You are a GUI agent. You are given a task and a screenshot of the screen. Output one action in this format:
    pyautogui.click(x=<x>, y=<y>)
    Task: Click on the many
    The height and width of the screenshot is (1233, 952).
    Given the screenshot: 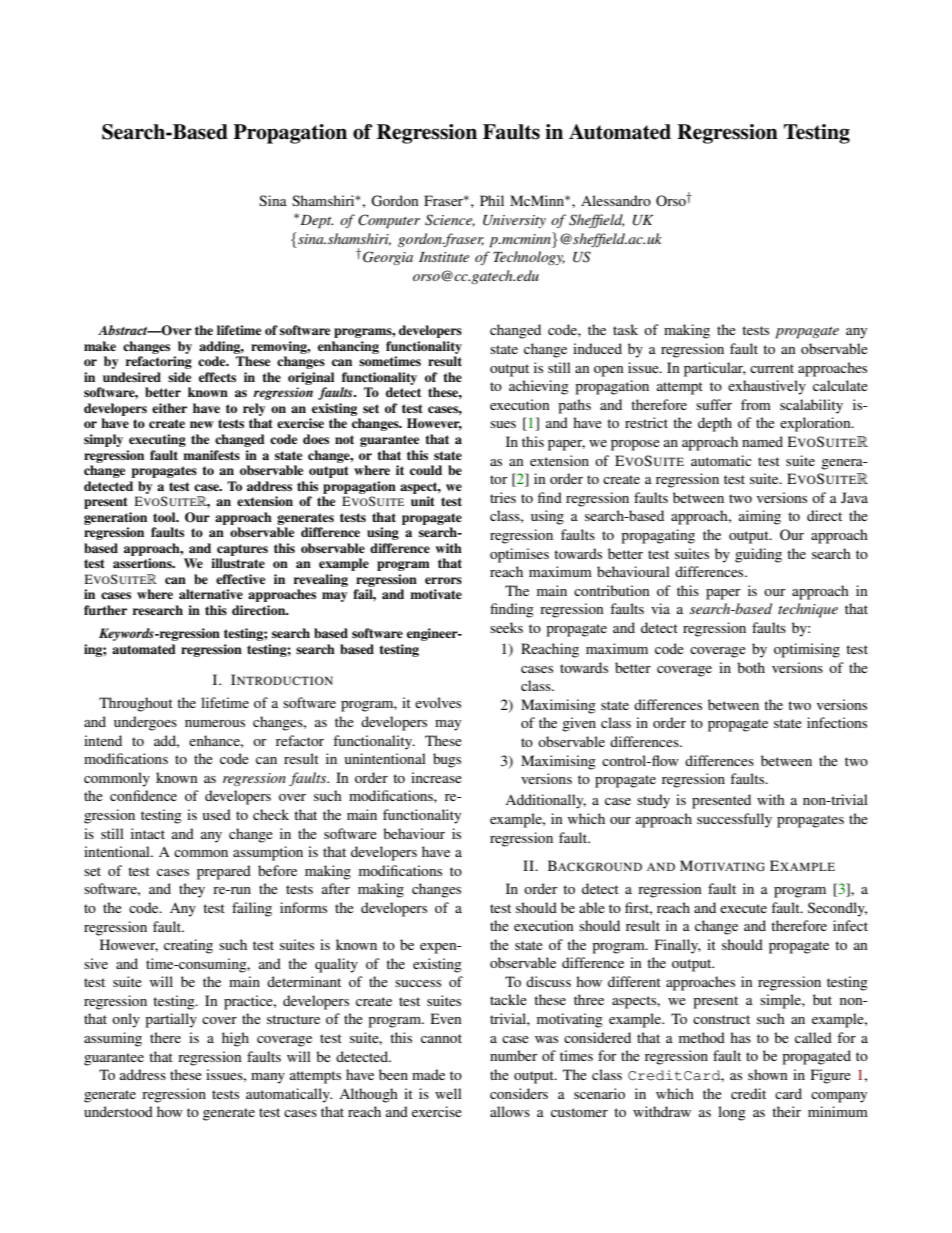 What is the action you would take?
    pyautogui.click(x=268, y=1078)
